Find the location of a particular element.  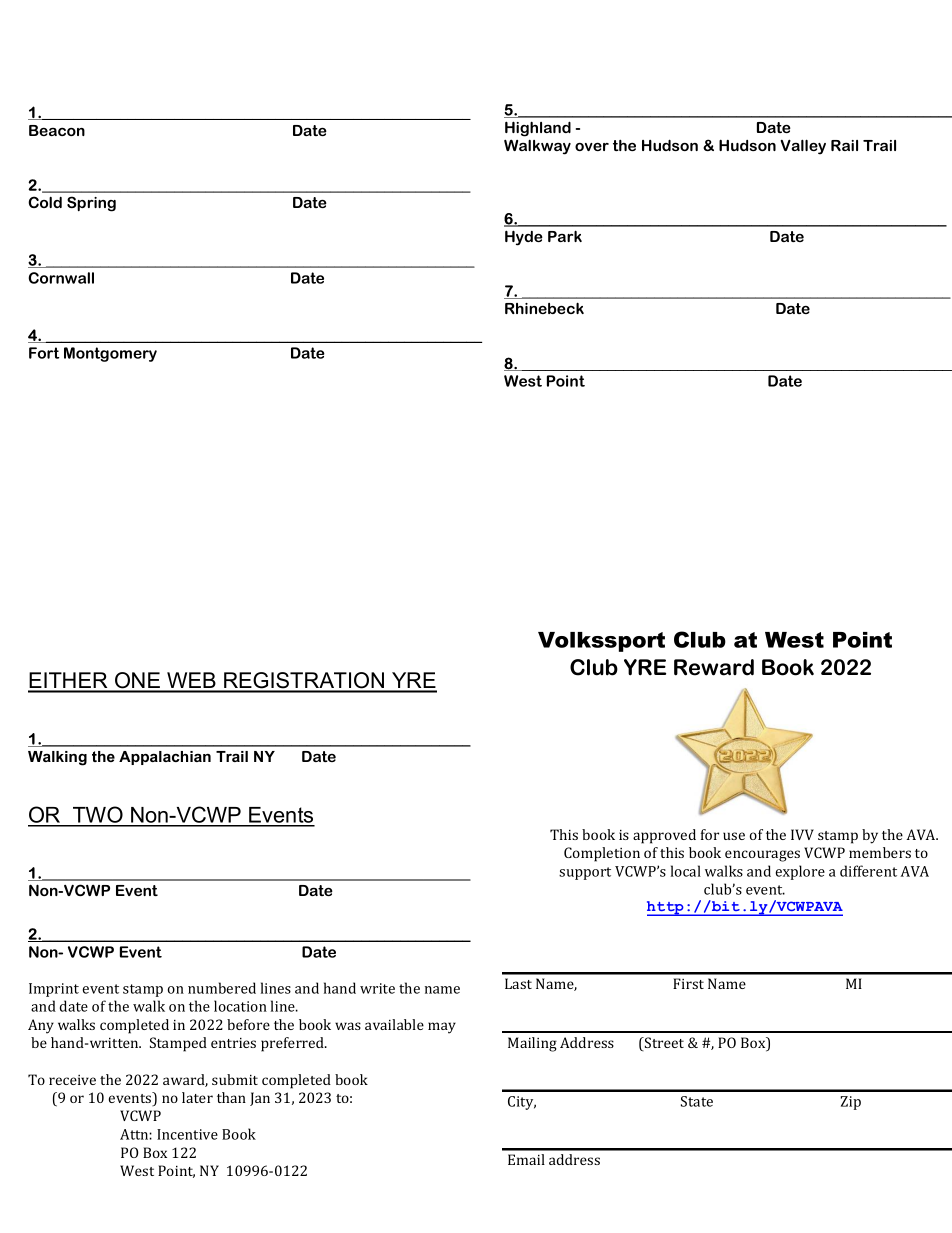

Reward is located at coordinates (714, 667).
